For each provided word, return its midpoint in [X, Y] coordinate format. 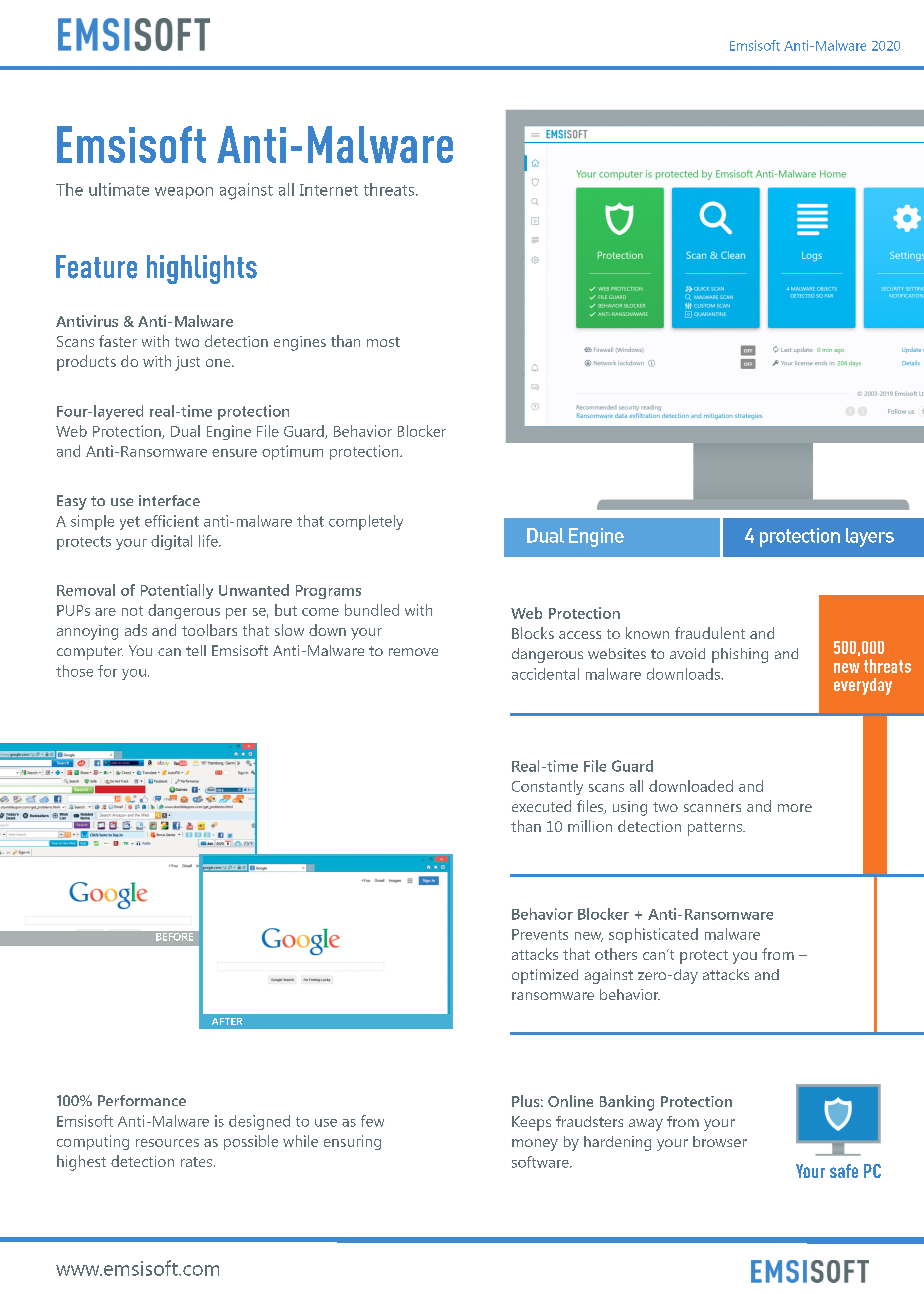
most [383, 342]
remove [413, 652]
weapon [184, 193]
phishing [740, 655]
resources [167, 1143]
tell [196, 650]
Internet [329, 190]
